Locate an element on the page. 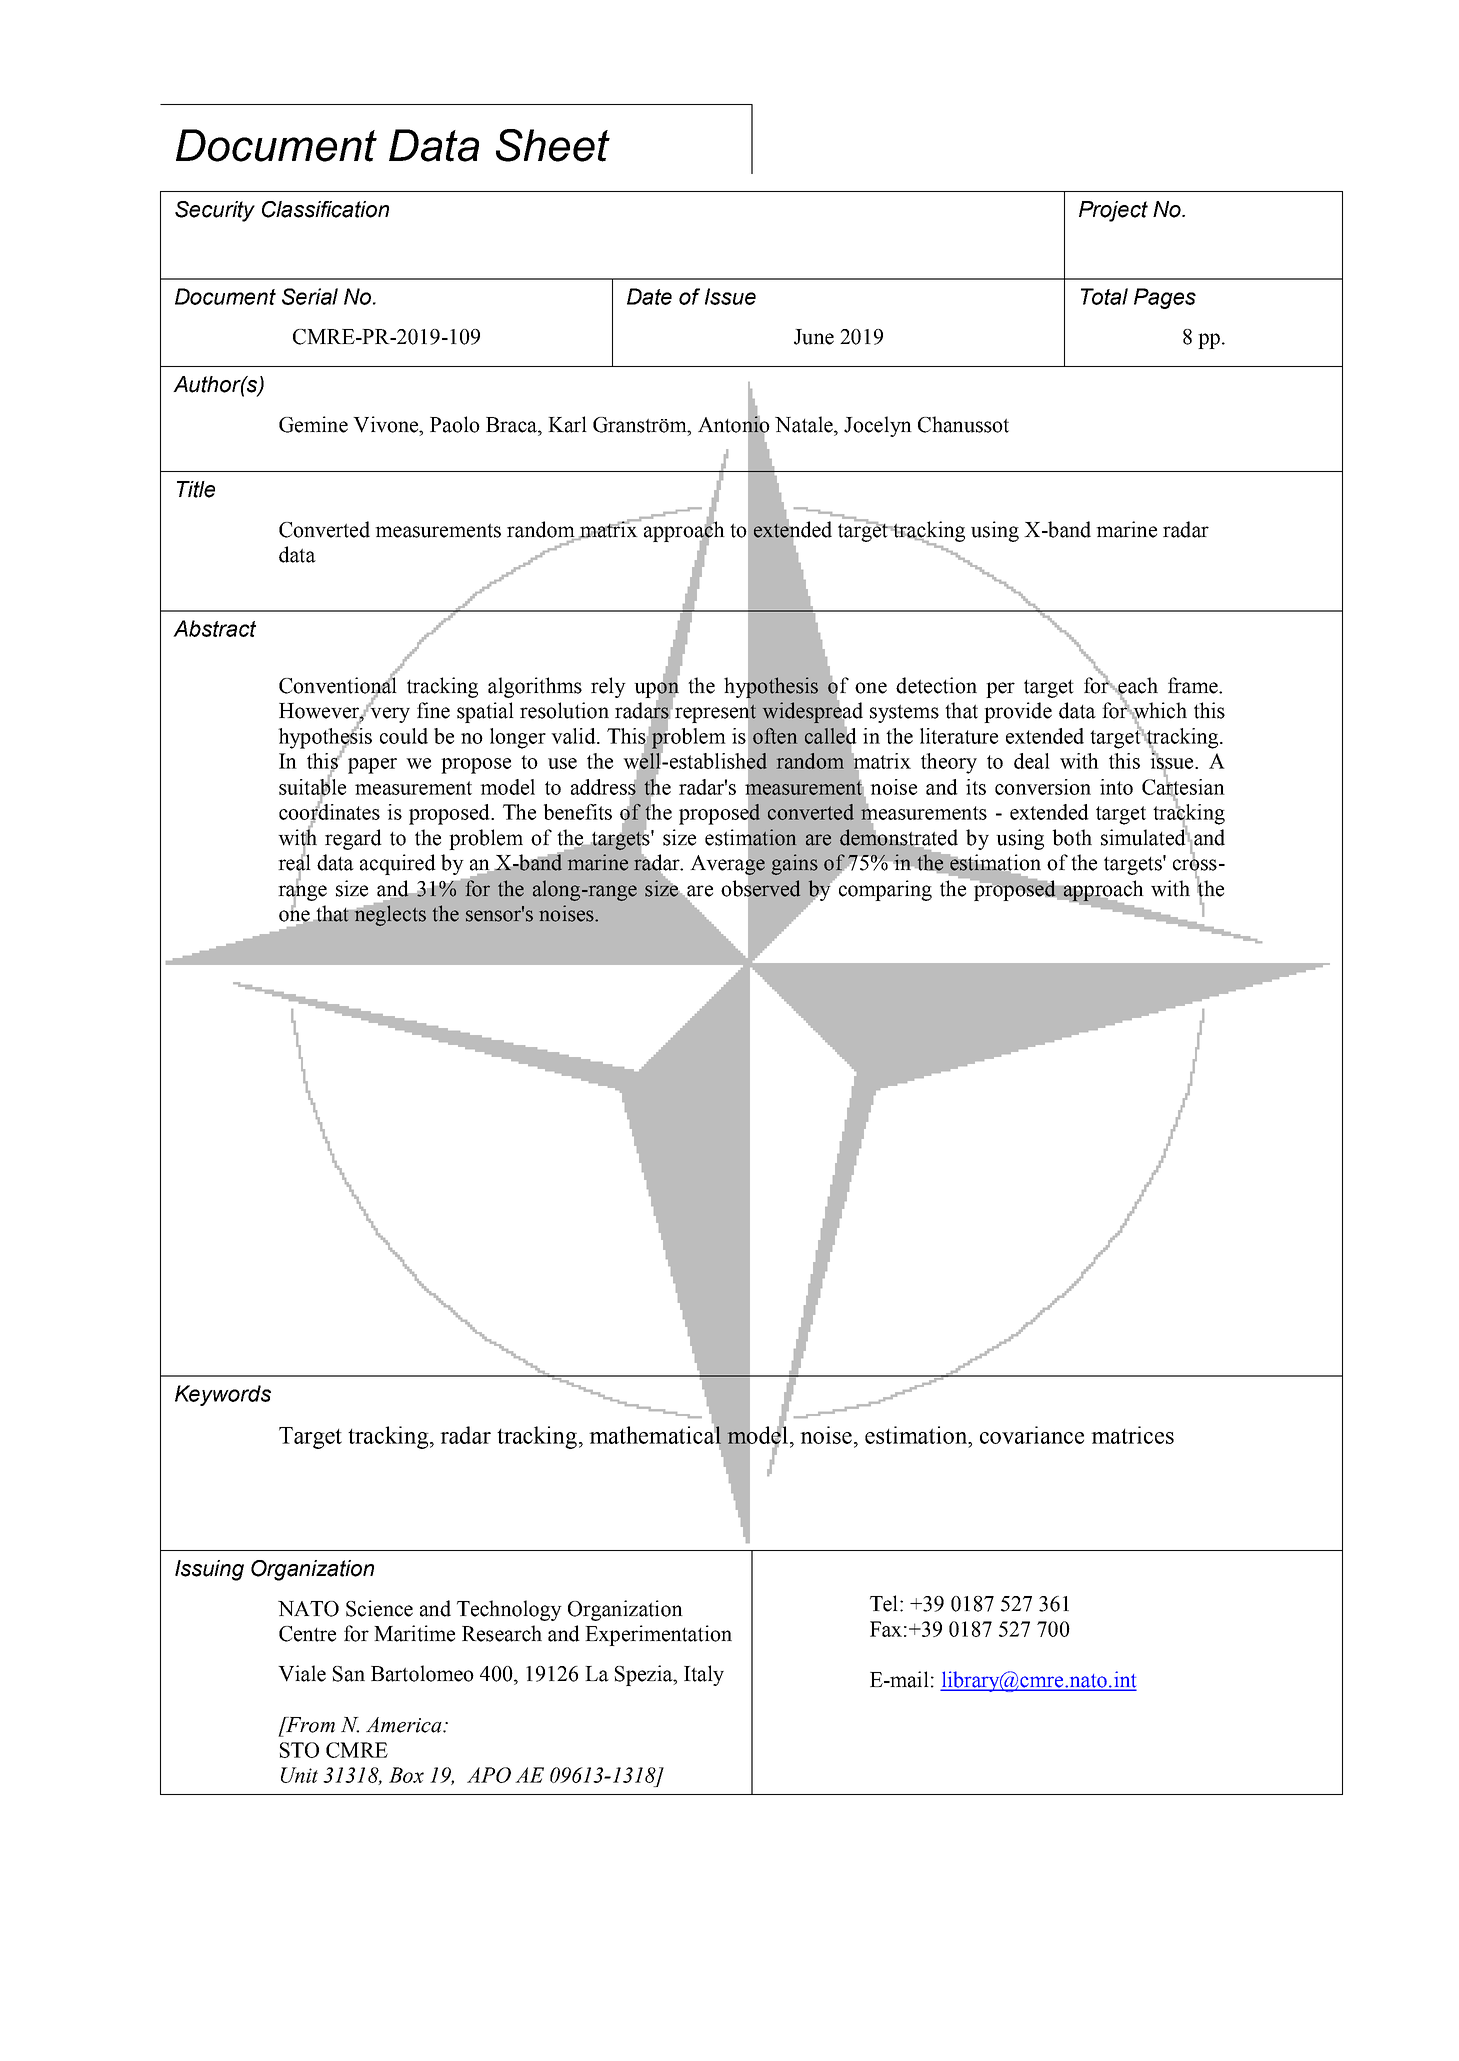 Image resolution: width=1459 pixels, height=2061 pixels. Classification is located at coordinates (325, 209).
